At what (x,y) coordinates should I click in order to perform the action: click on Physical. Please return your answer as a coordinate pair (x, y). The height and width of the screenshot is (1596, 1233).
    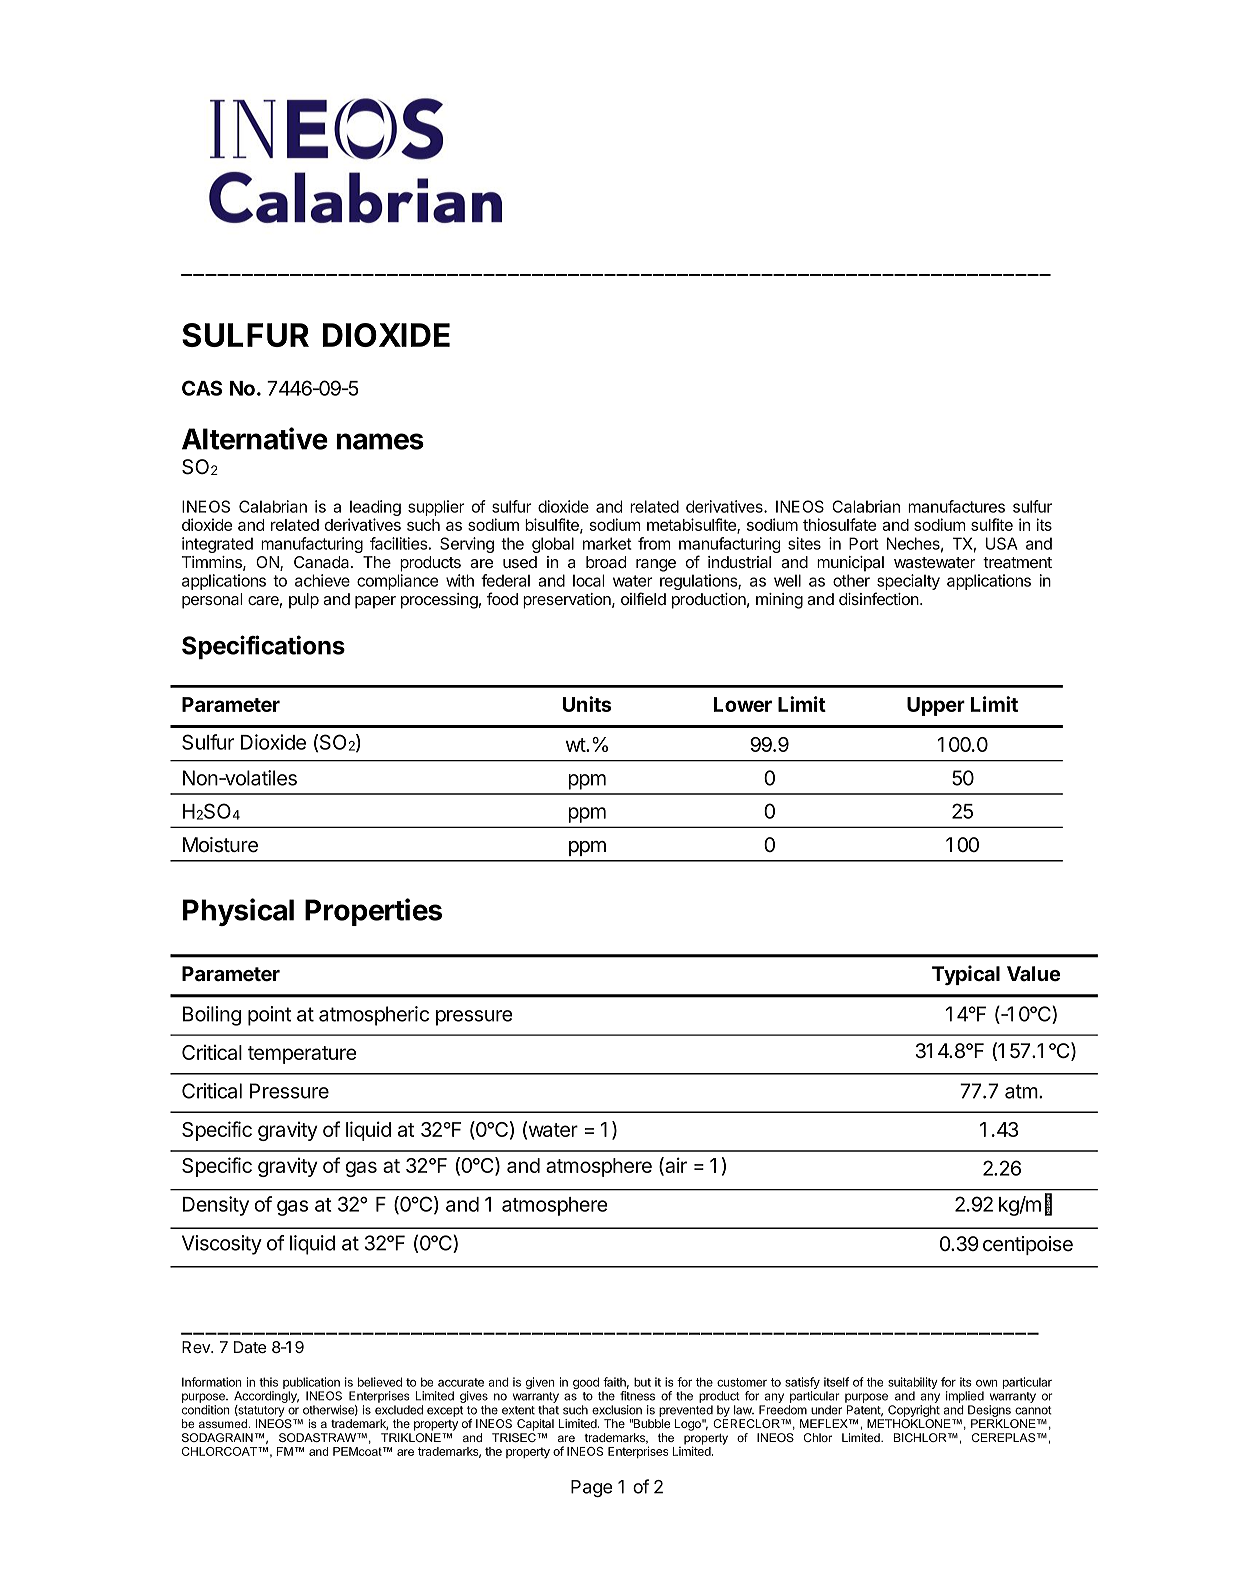
    Looking at the image, I should click on (238, 912).
